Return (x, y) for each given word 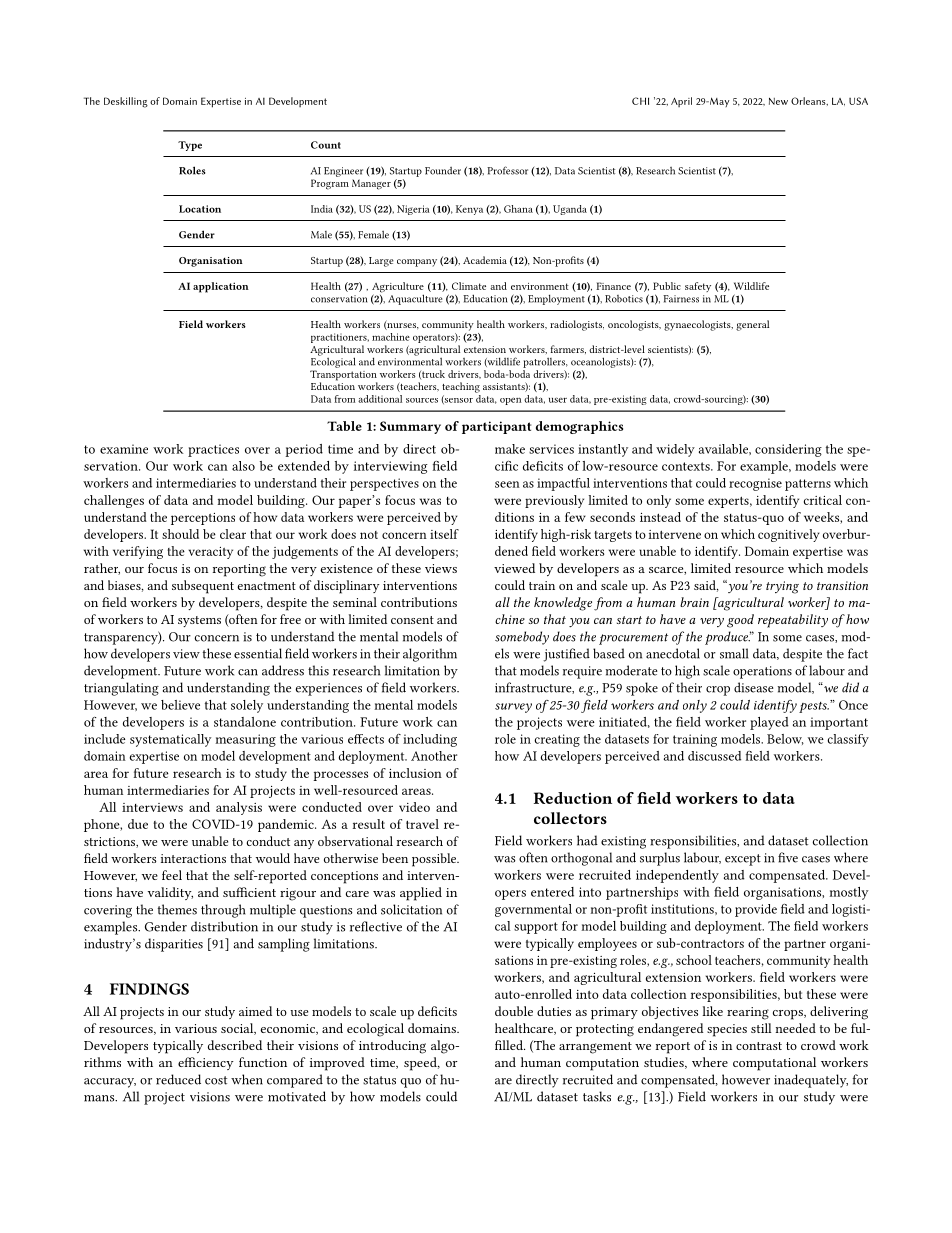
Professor (507, 170)
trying (782, 587)
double (514, 1011)
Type (190, 146)
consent (412, 620)
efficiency (206, 1063)
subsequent (203, 587)
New (778, 101)
